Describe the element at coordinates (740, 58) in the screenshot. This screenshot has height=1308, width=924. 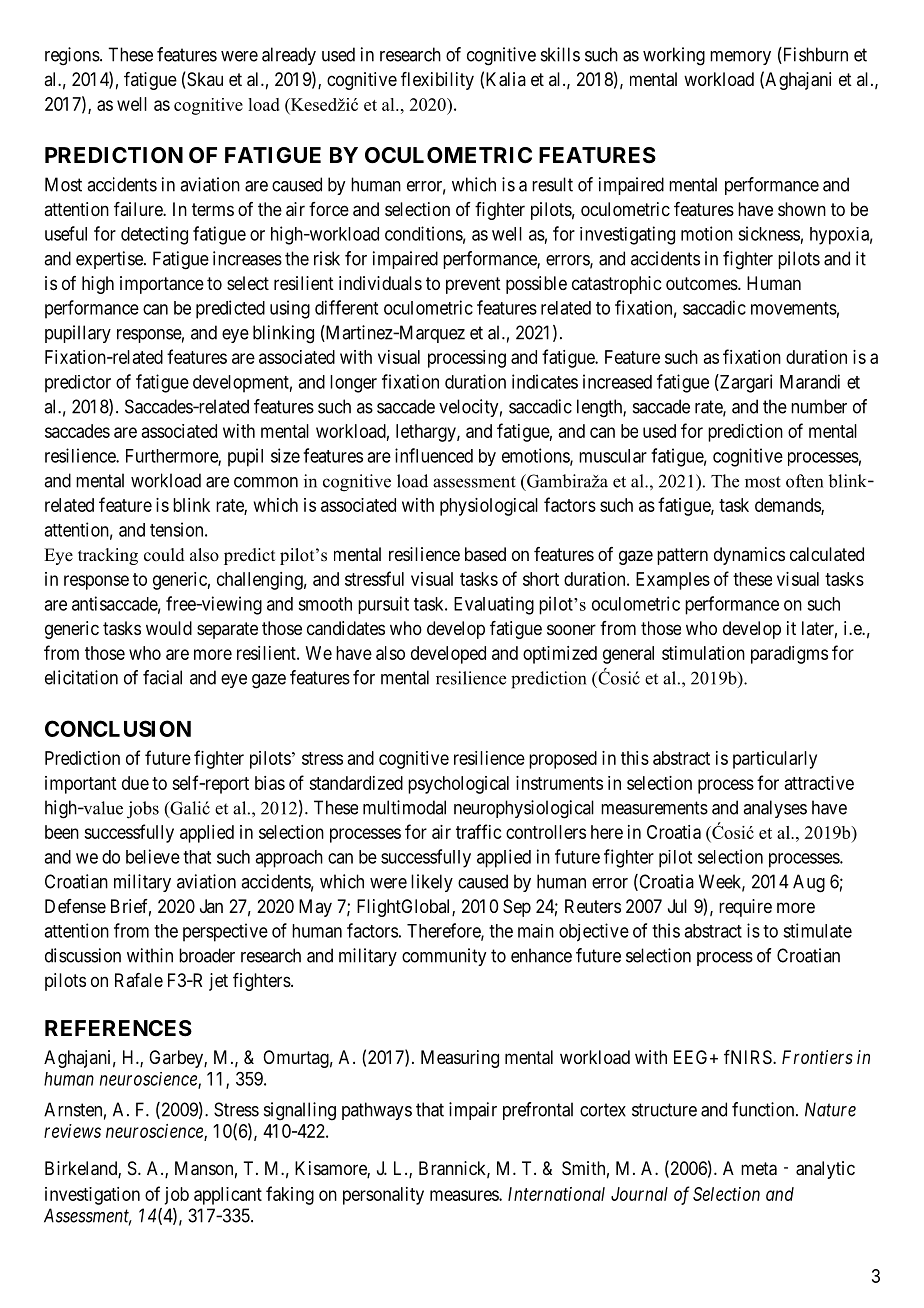
I see `memory` at that location.
